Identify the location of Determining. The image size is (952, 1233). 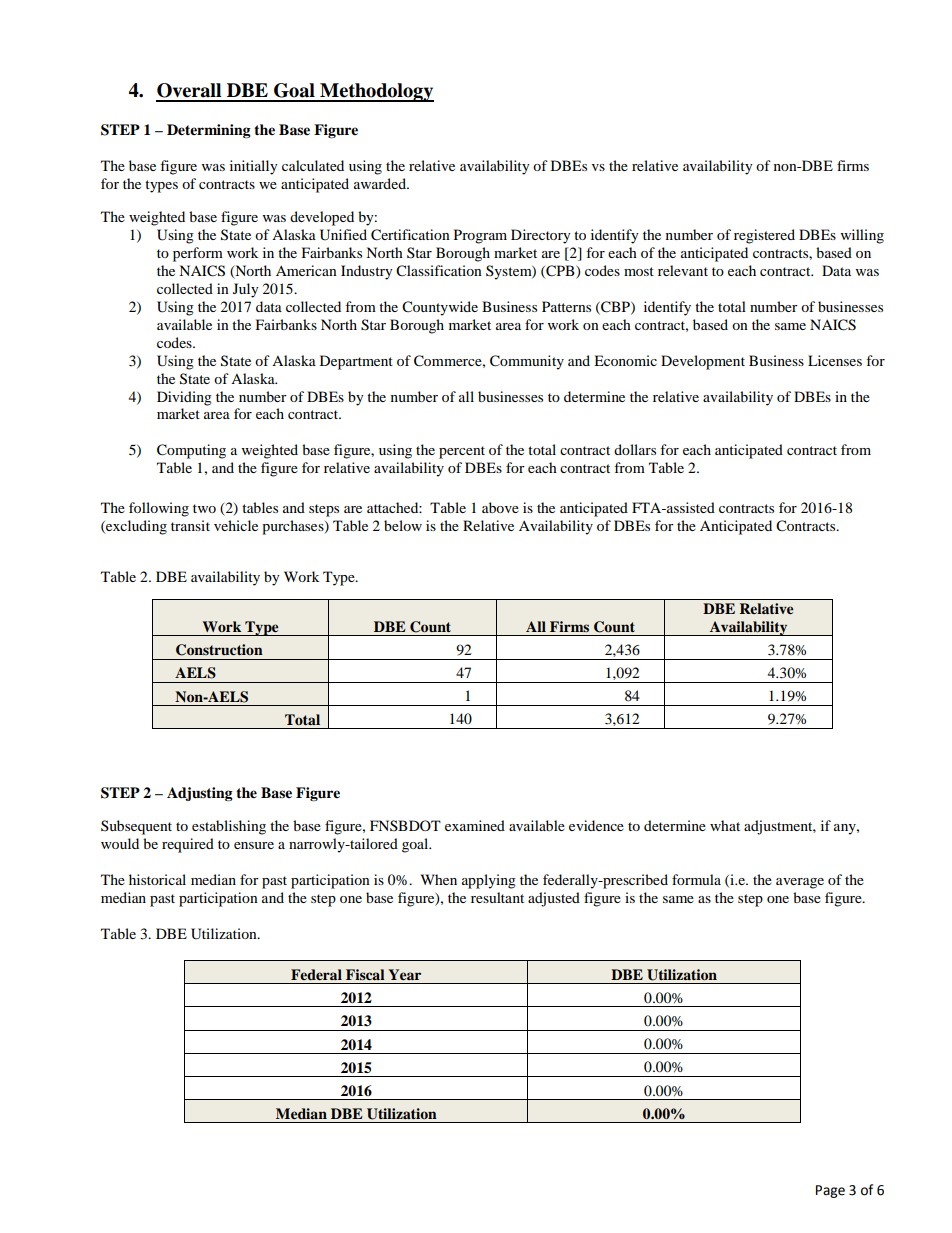
(209, 131).
